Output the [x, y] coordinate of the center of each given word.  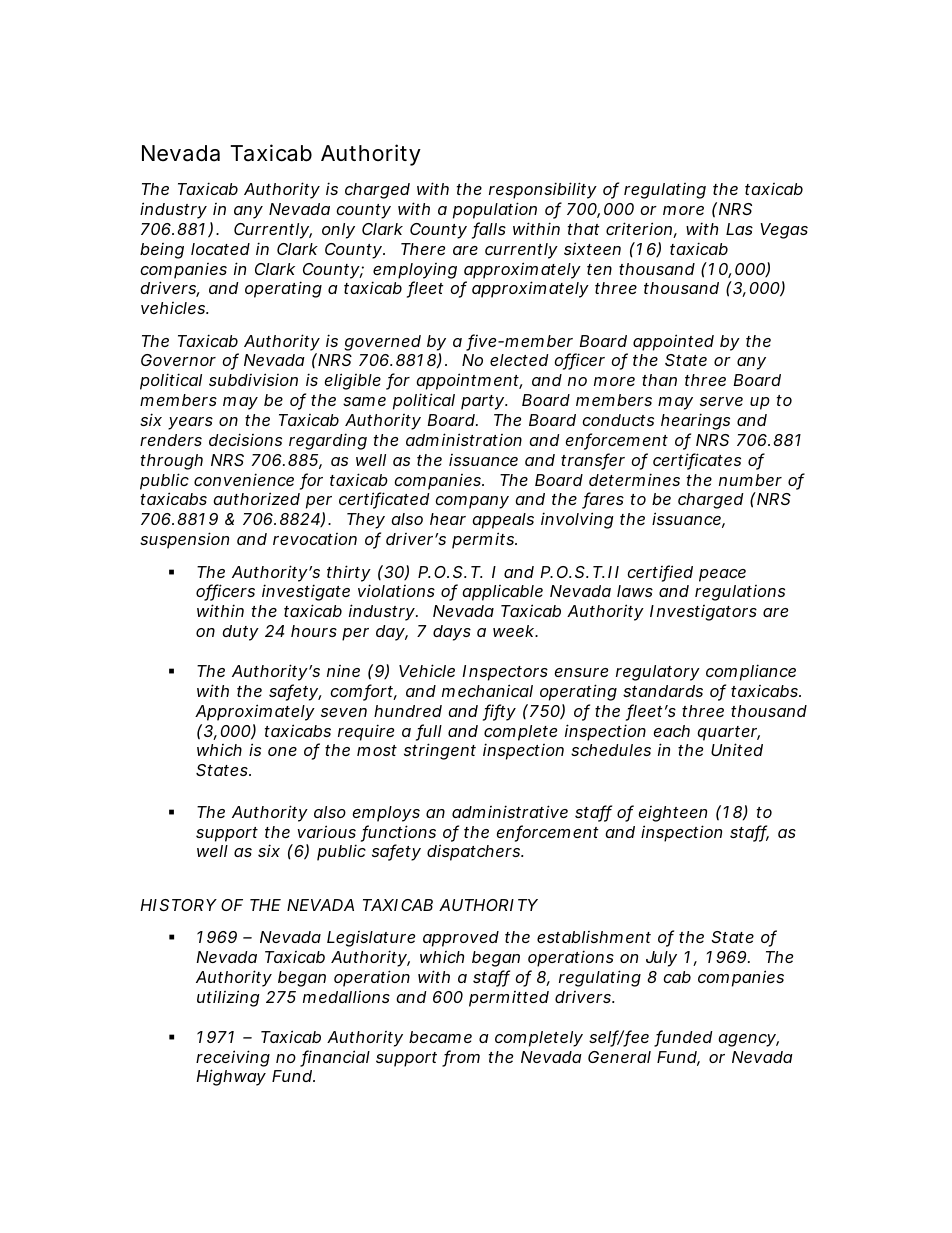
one [282, 751]
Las [739, 229]
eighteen [672, 814]
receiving [233, 1058]
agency [748, 1040]
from [461, 1058]
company [472, 502]
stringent [440, 751]
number [750, 480]
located [220, 249]
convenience [244, 479]
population [495, 210]
